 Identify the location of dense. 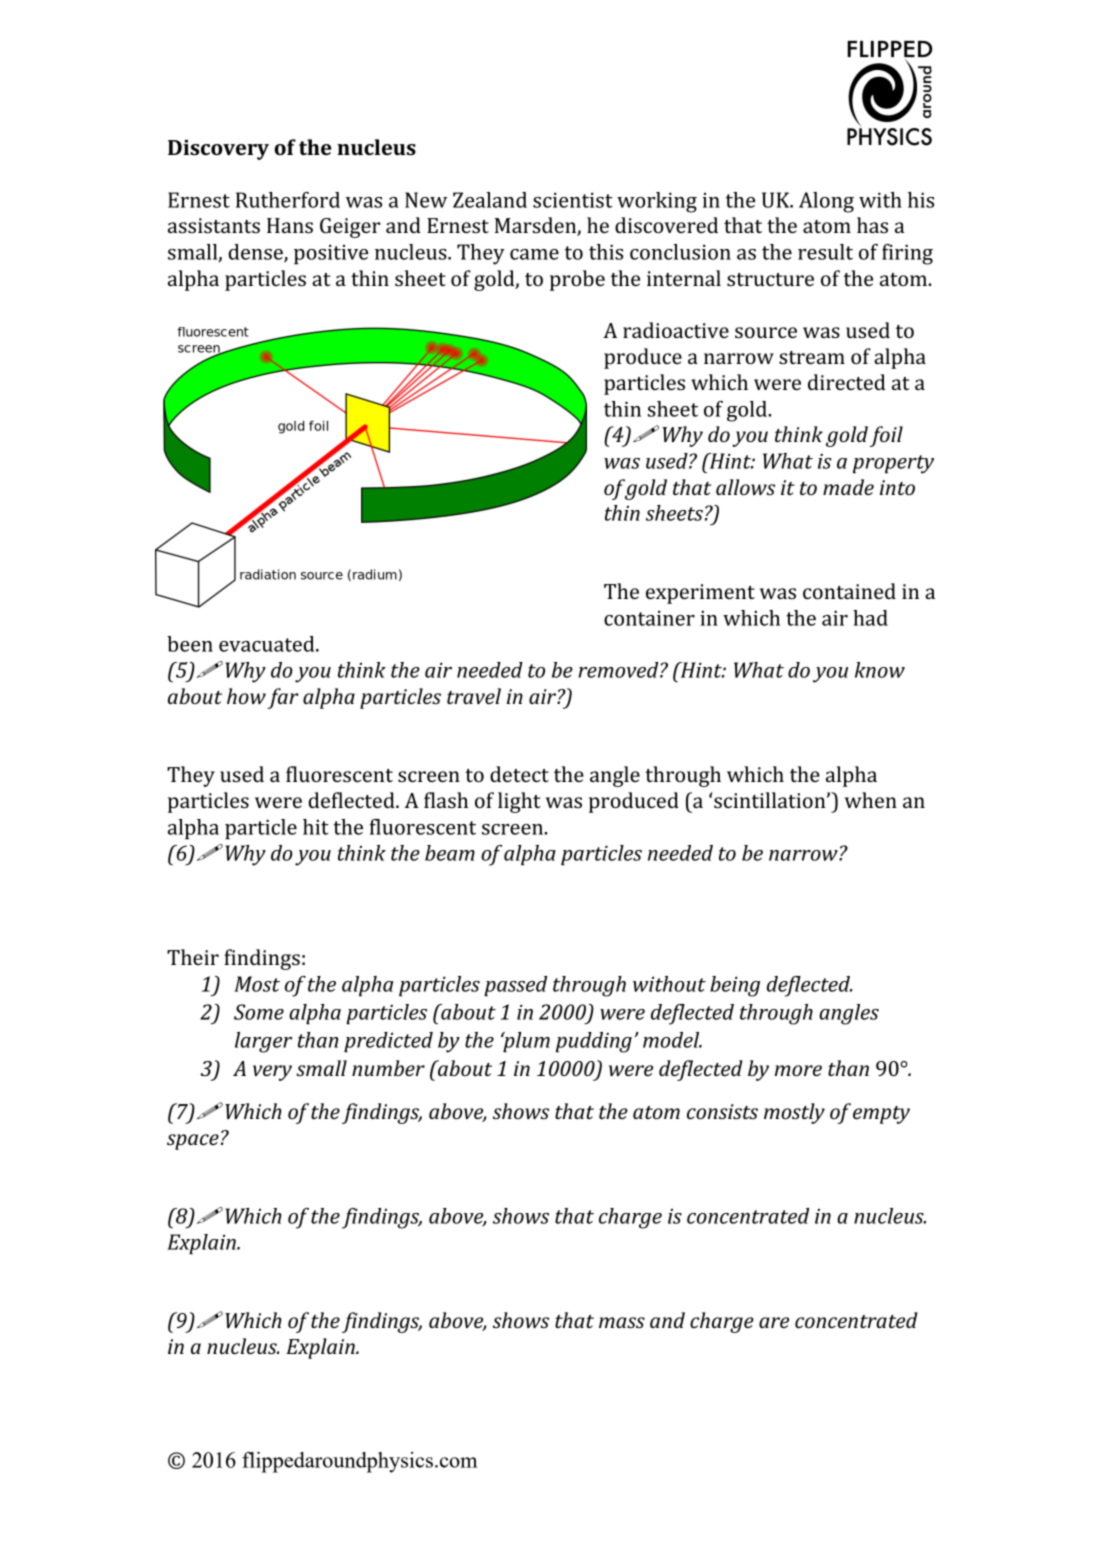
(256, 253).
